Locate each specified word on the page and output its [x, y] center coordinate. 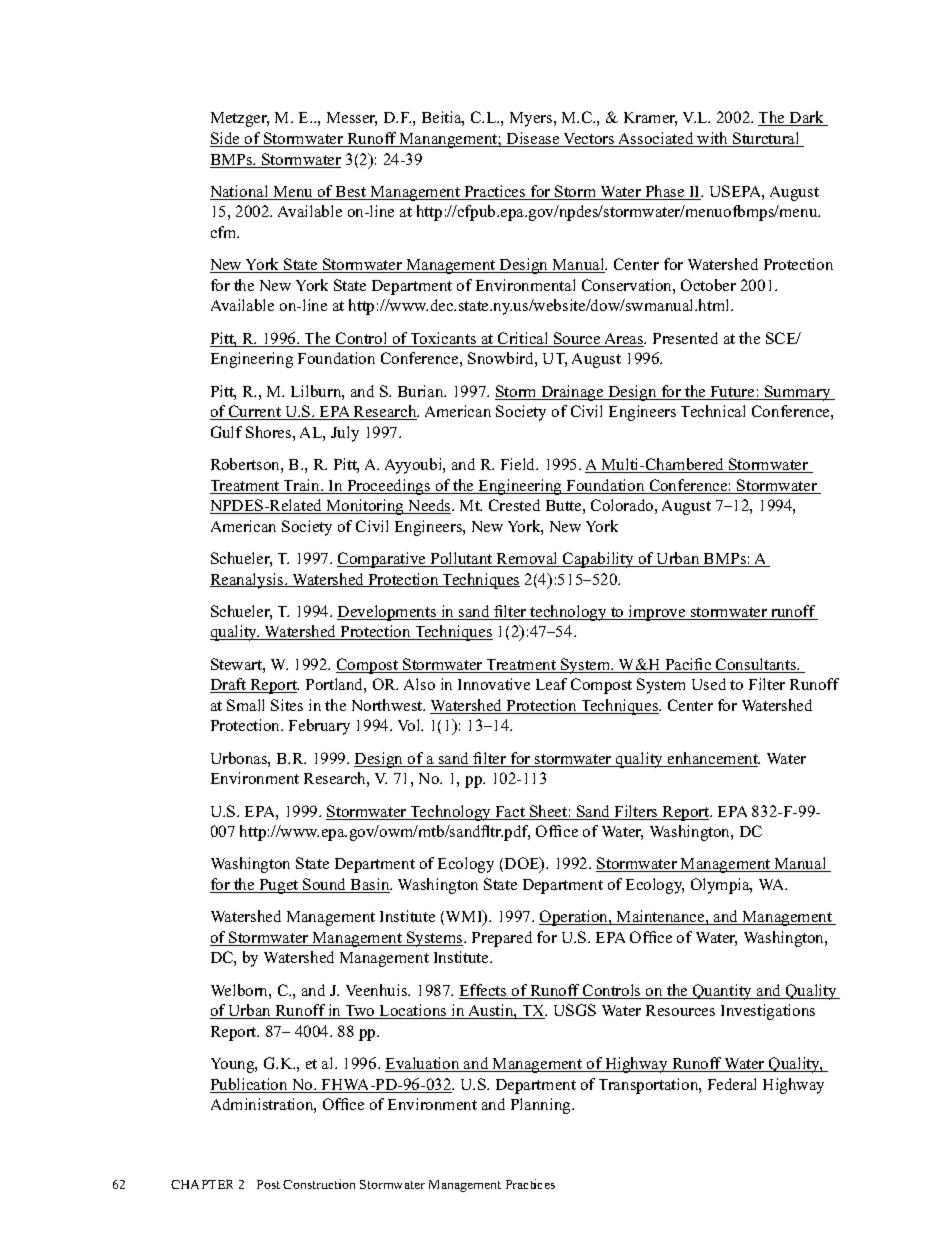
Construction [319, 1184]
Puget [279, 886]
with [713, 139]
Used [709, 684]
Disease [533, 139]
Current [255, 412]
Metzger [240, 119]
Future [732, 393]
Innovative [494, 684]
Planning [542, 1106]
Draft [229, 685]
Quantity [723, 992]
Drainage [572, 393]
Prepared [502, 939]
